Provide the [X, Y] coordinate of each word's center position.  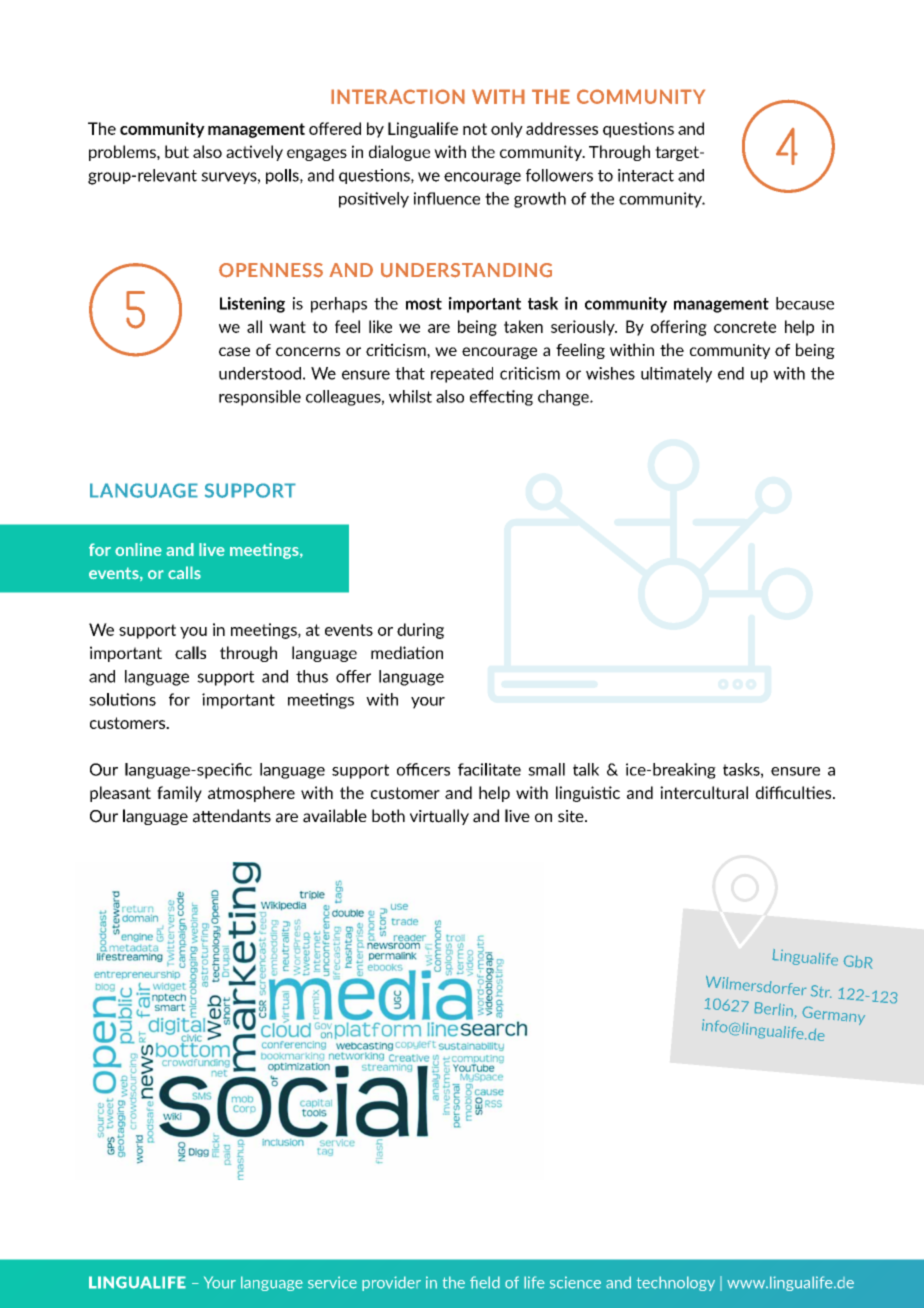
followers [559, 175]
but [177, 151]
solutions [122, 699]
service [332, 1282]
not [475, 129]
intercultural [704, 792]
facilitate [489, 769]
